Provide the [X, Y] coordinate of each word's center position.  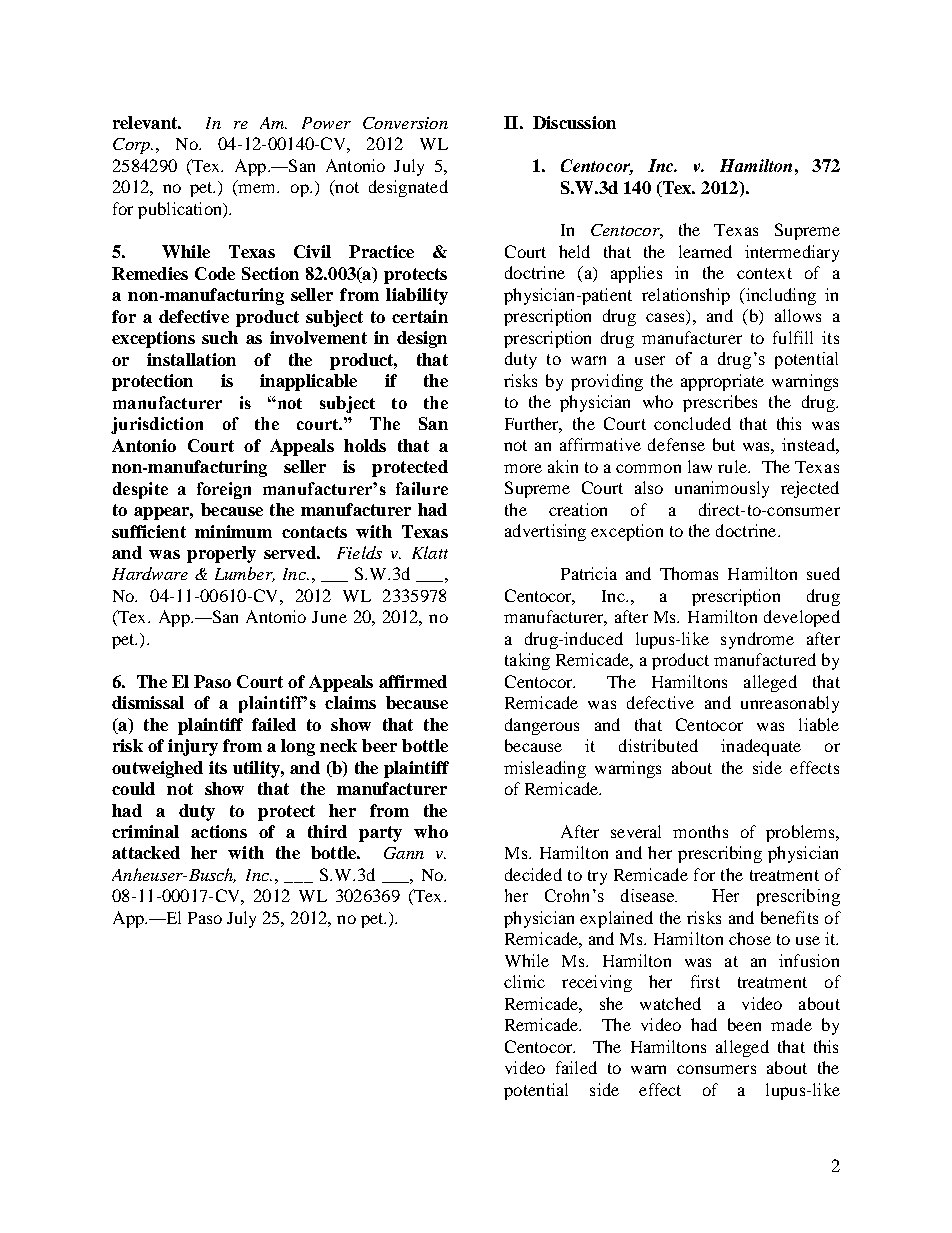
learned [705, 251]
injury [193, 747]
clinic [524, 981]
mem [258, 188]
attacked [146, 852]
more [523, 468]
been [744, 1024]
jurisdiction [157, 425]
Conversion [405, 123]
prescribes [720, 403]
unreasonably [790, 704]
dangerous [542, 726]
